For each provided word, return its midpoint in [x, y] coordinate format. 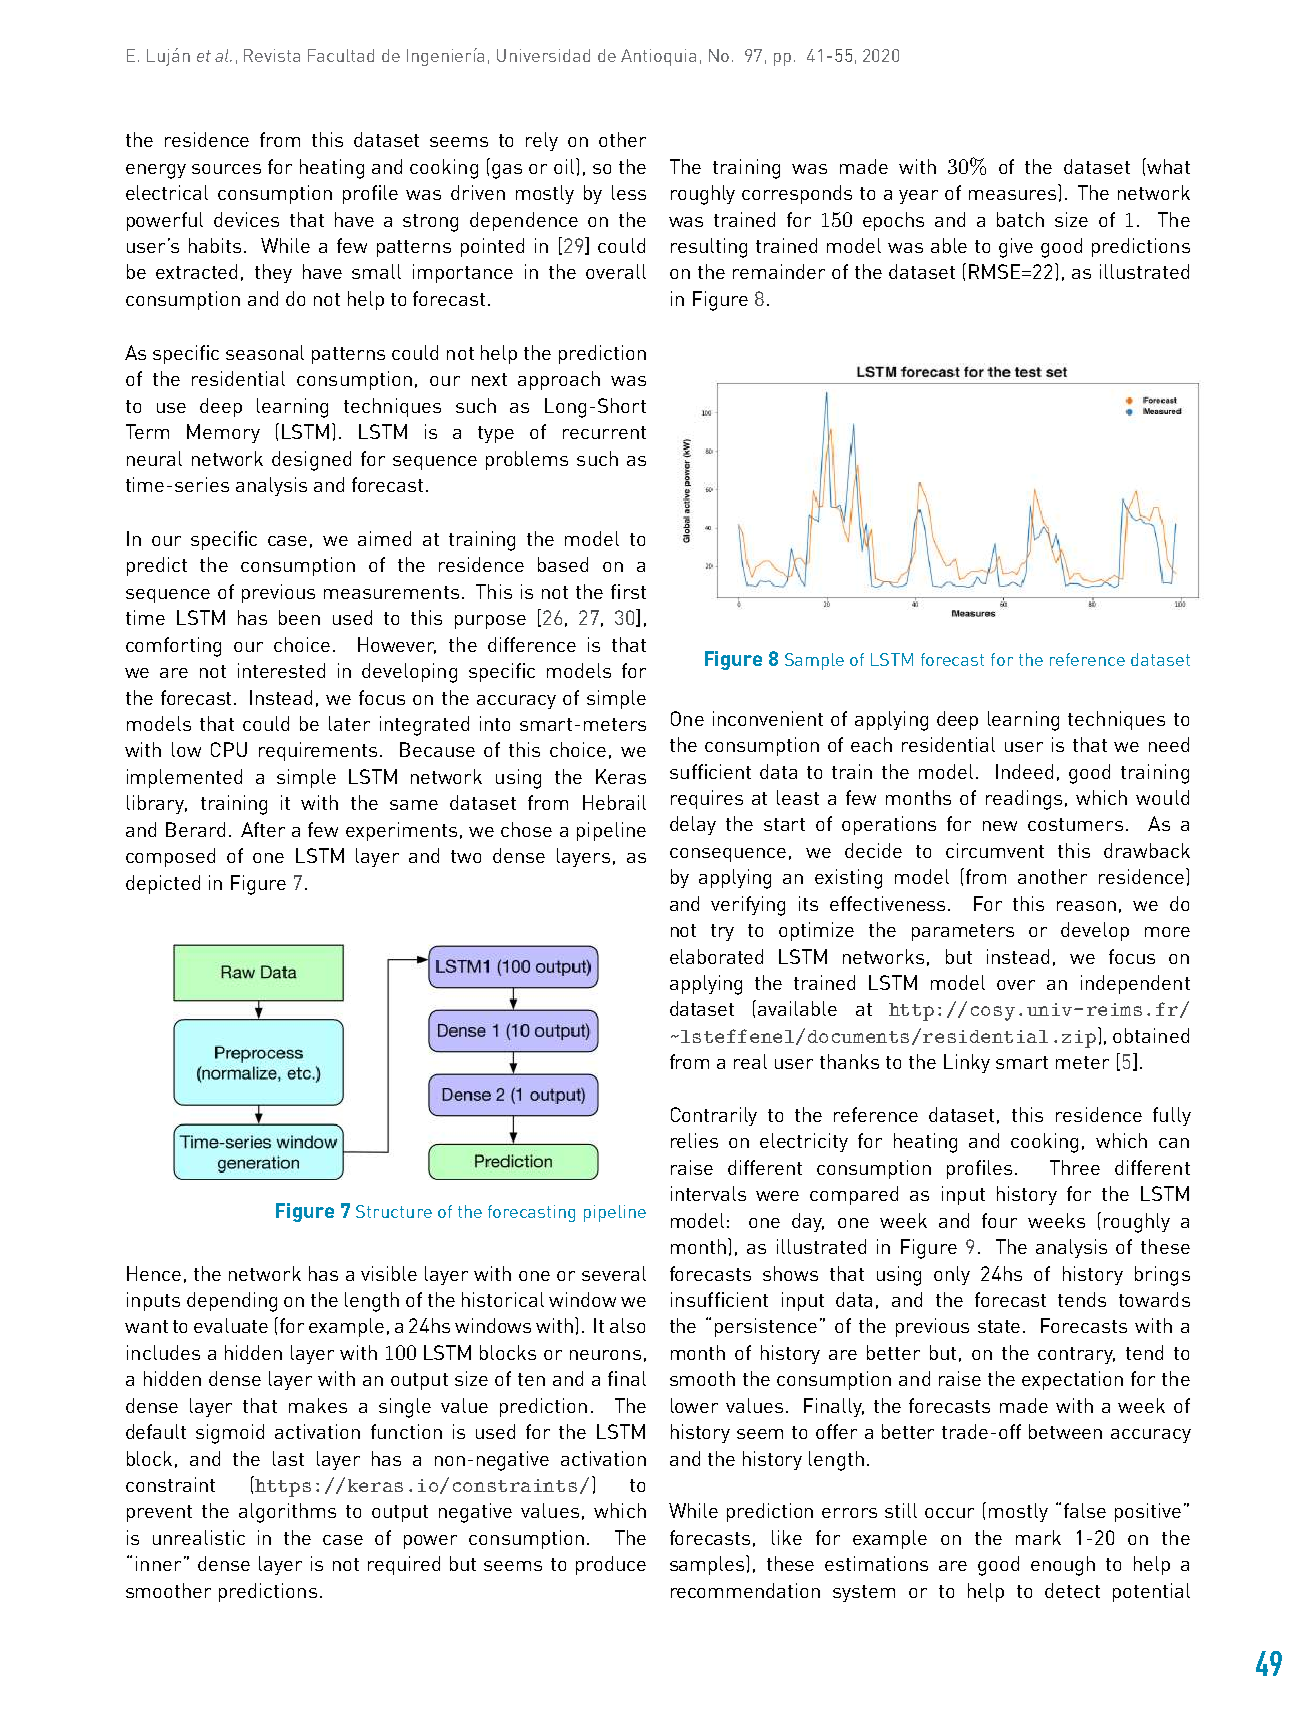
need [1169, 744]
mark [1038, 1537]
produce [611, 1565]
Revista [272, 55]
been [299, 617]
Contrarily [714, 1116]
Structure [394, 1211]
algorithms [287, 1513]
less [629, 192]
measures [1012, 195]
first [628, 591]
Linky [967, 1063]
